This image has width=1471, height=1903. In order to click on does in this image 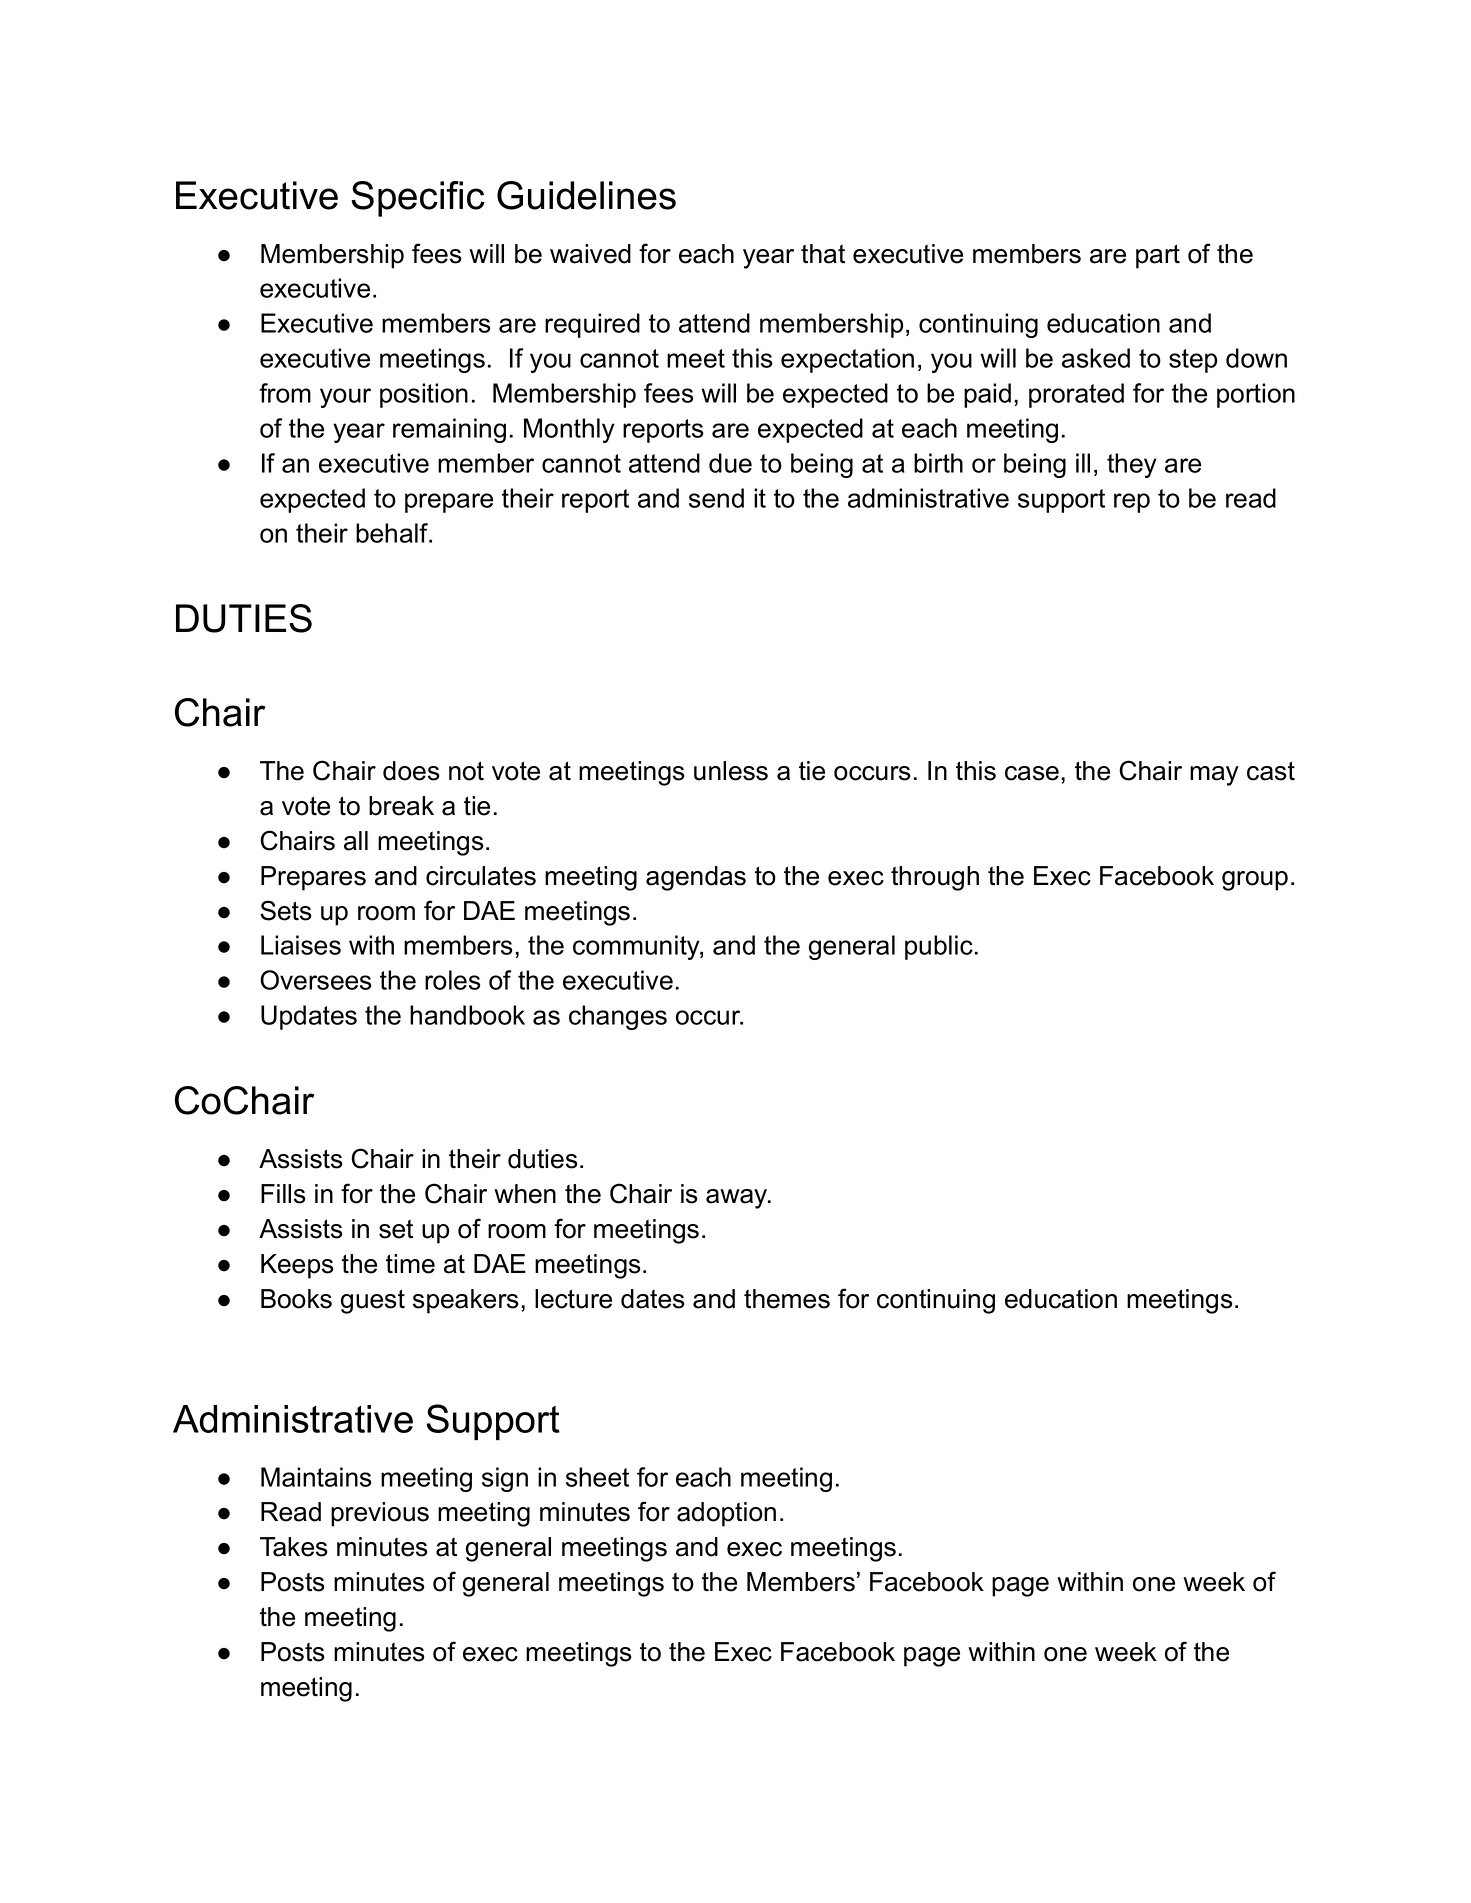, I will do `click(411, 771)`.
